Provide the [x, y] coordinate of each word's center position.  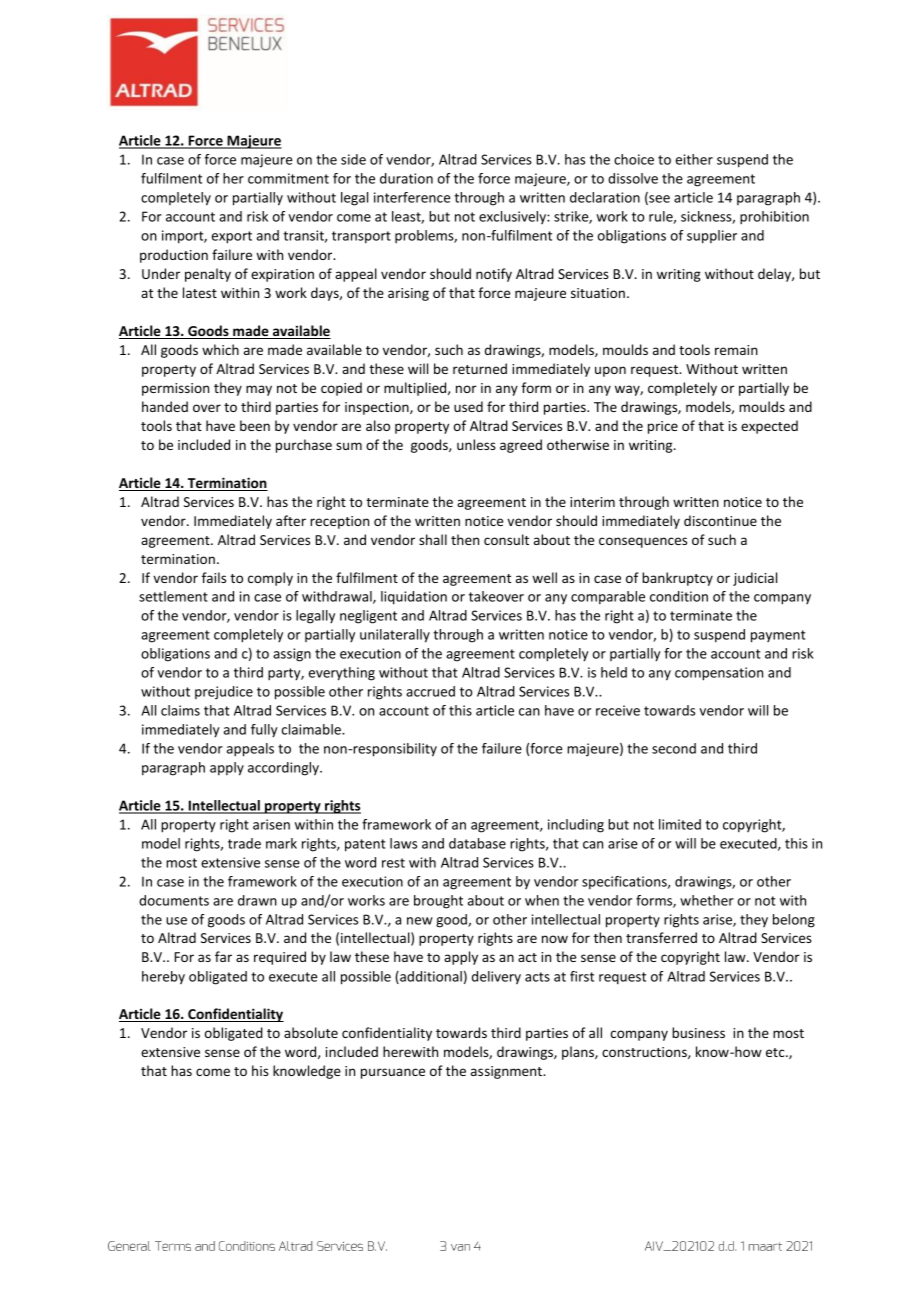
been [255, 425]
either [694, 159]
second [674, 748]
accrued [430, 691]
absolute [311, 1032]
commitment [288, 178]
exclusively [513, 217]
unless [476, 444]
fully [264, 731]
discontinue [720, 520]
